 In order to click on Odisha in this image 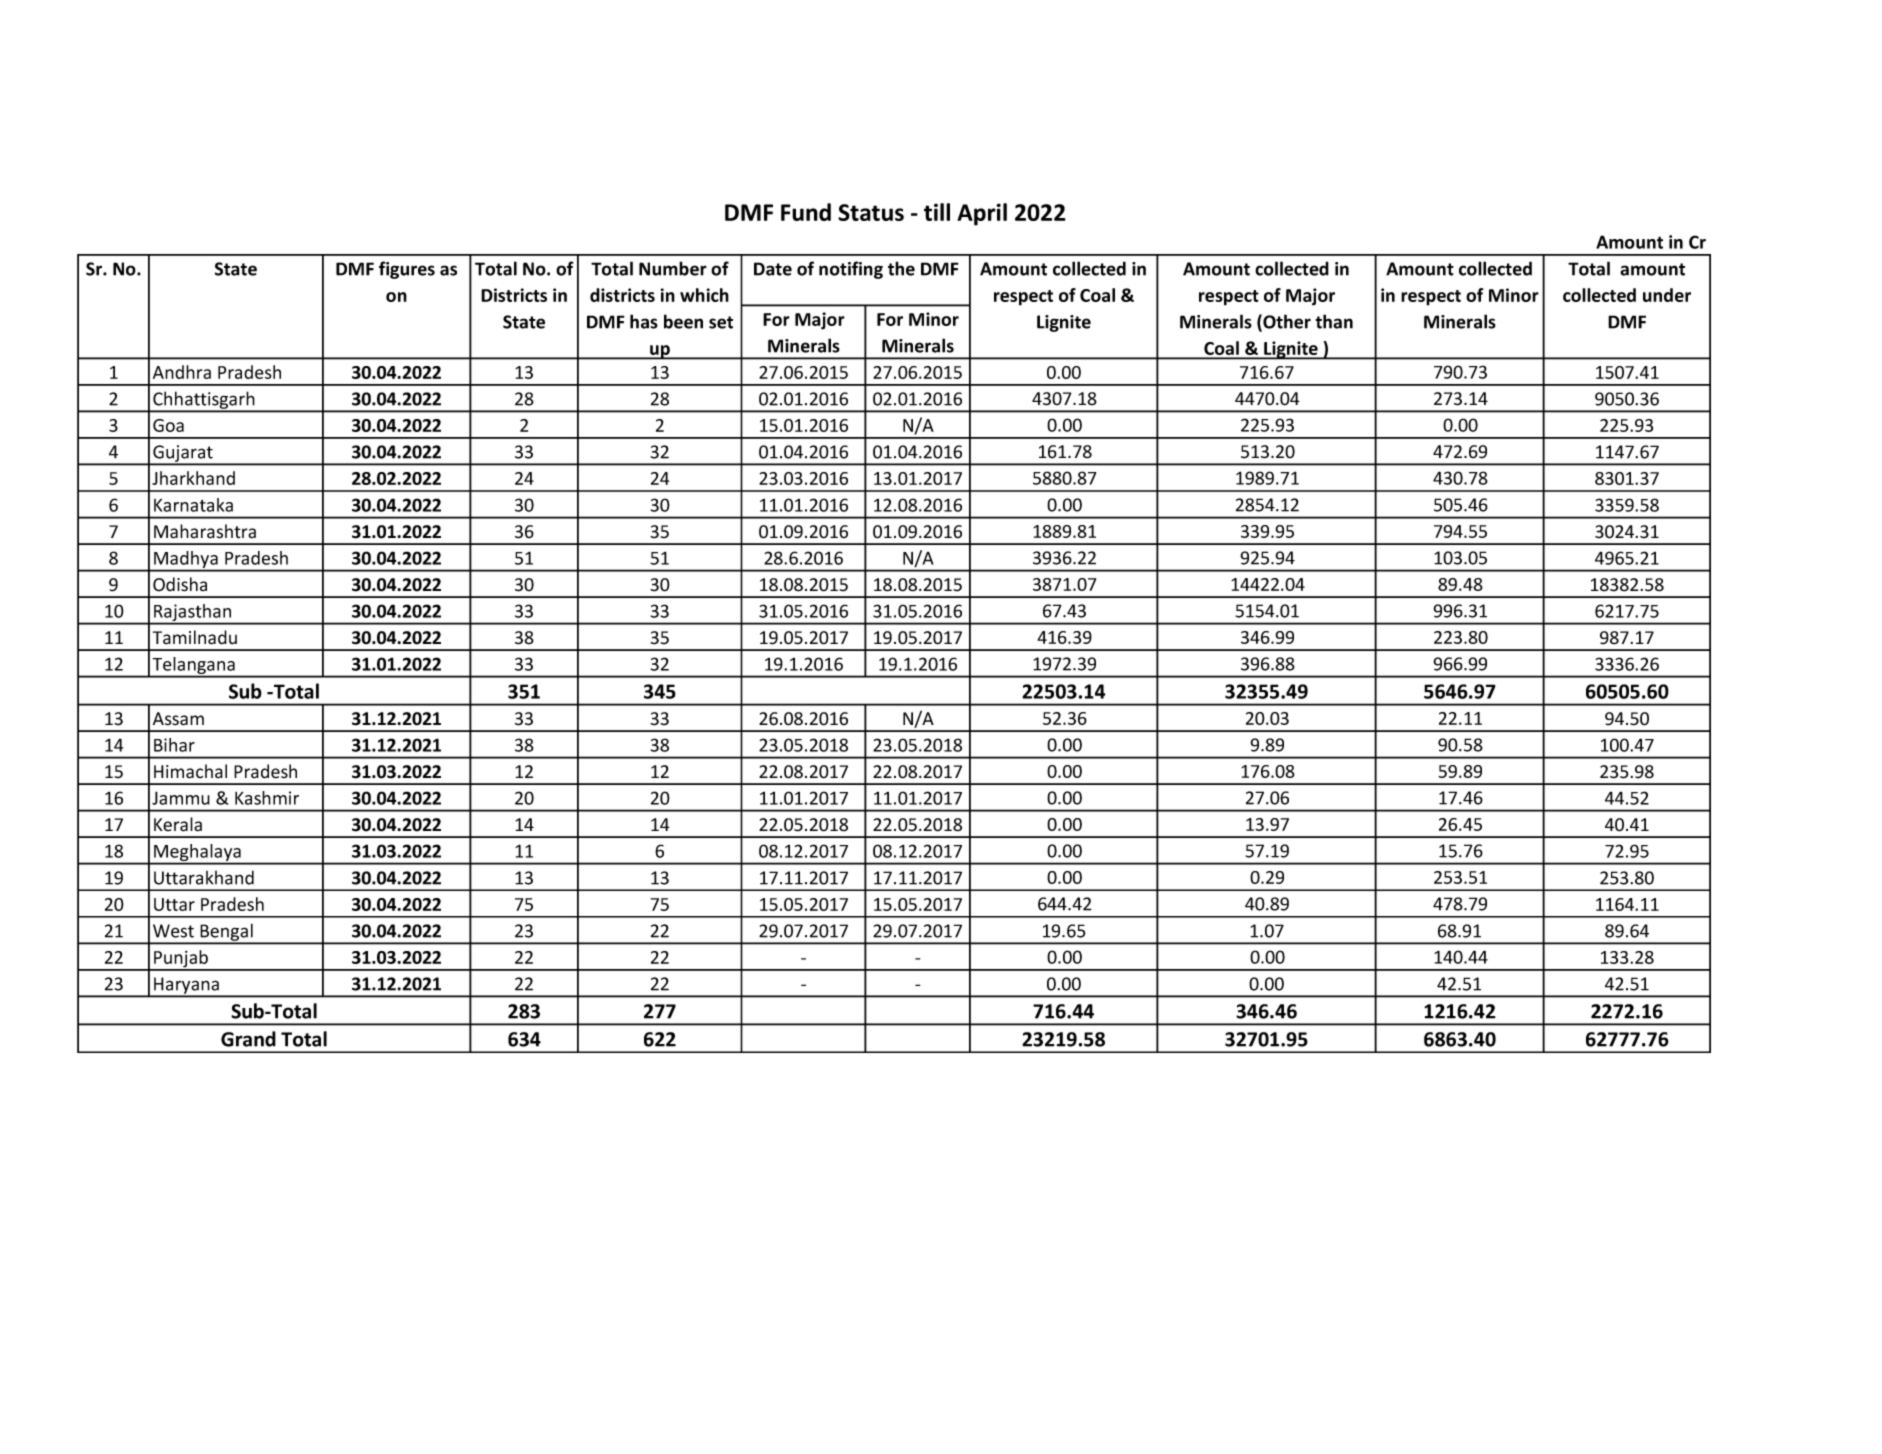, I will do `click(180, 584)`.
